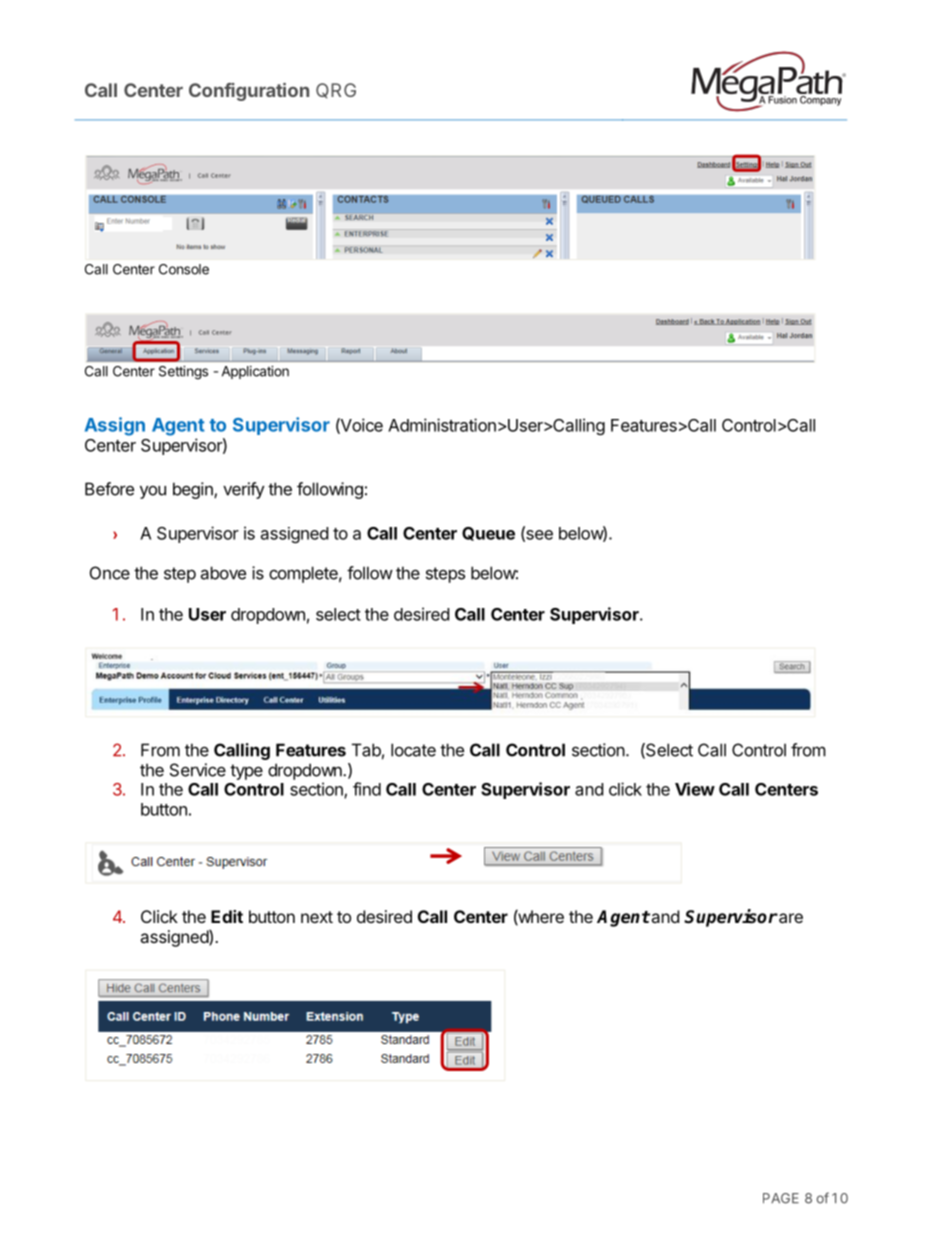 This image has height=1233, width=952. I want to click on View, so click(695, 789).
